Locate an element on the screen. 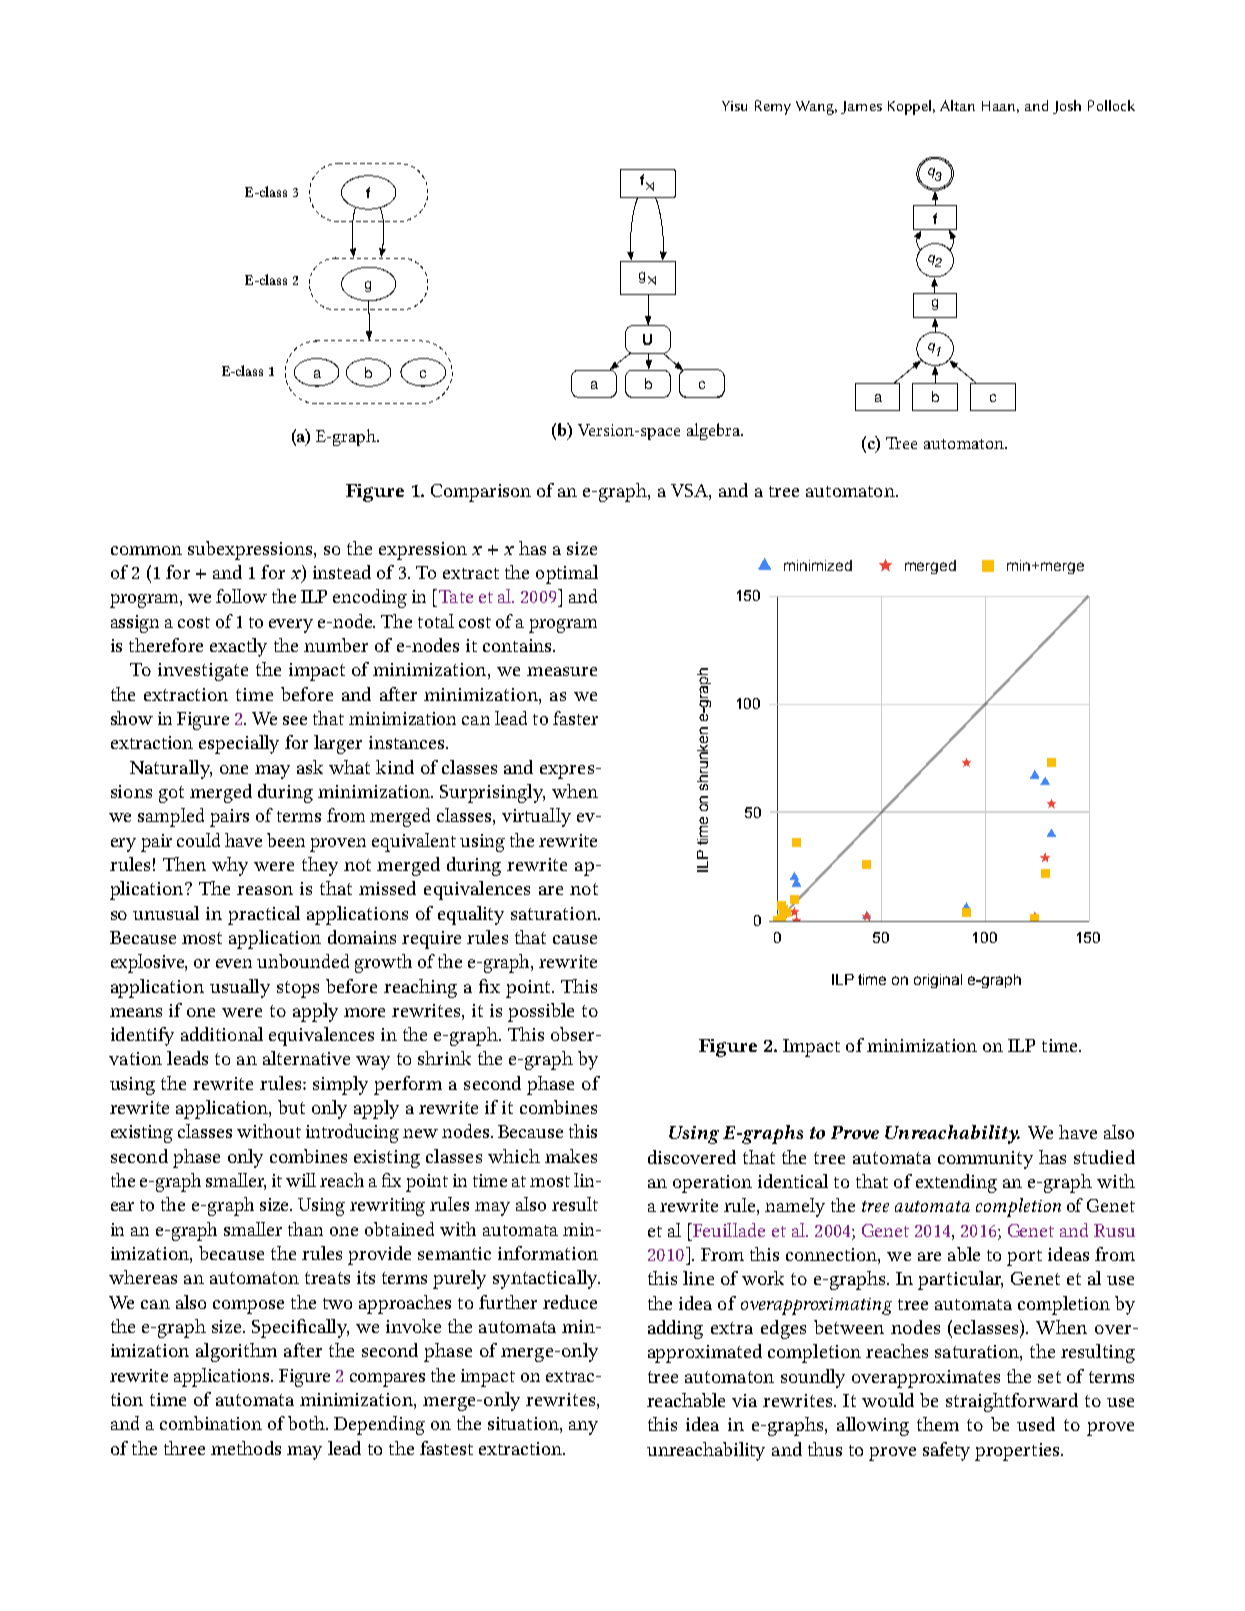 Image resolution: width=1245 pixels, height=1611 pixels. possible is located at coordinates (541, 1012).
